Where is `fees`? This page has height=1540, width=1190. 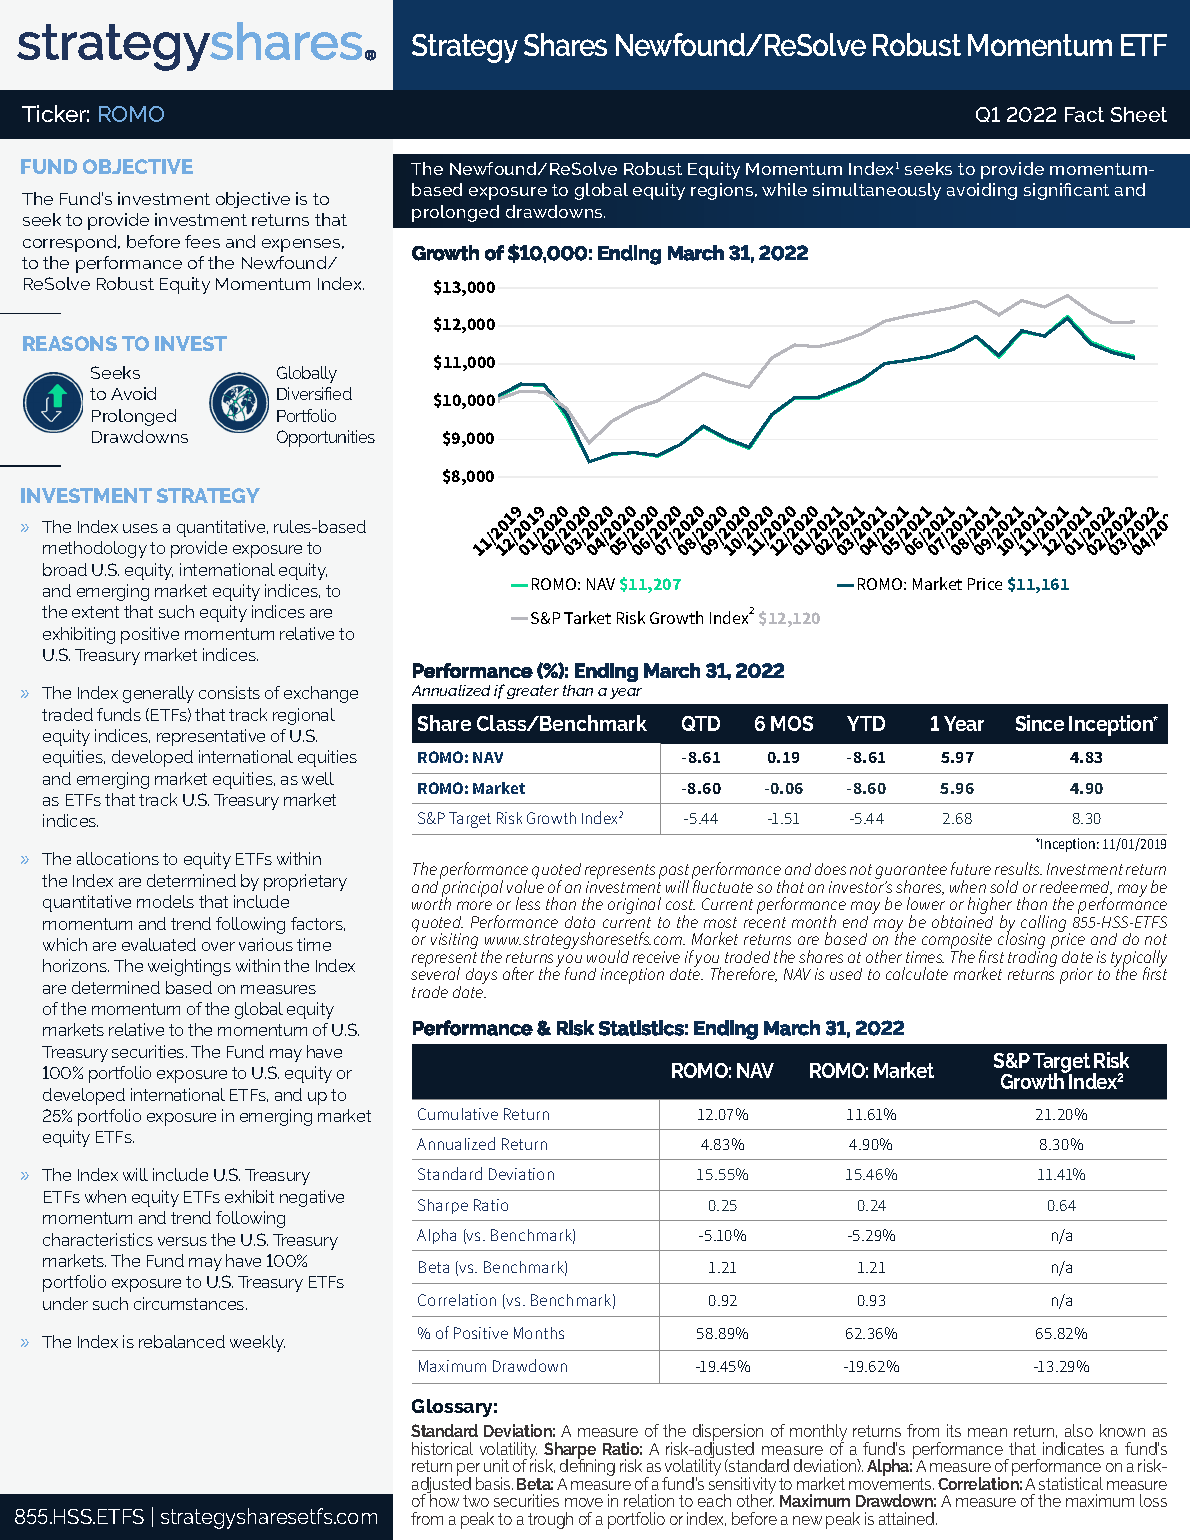 fees is located at coordinates (202, 241).
